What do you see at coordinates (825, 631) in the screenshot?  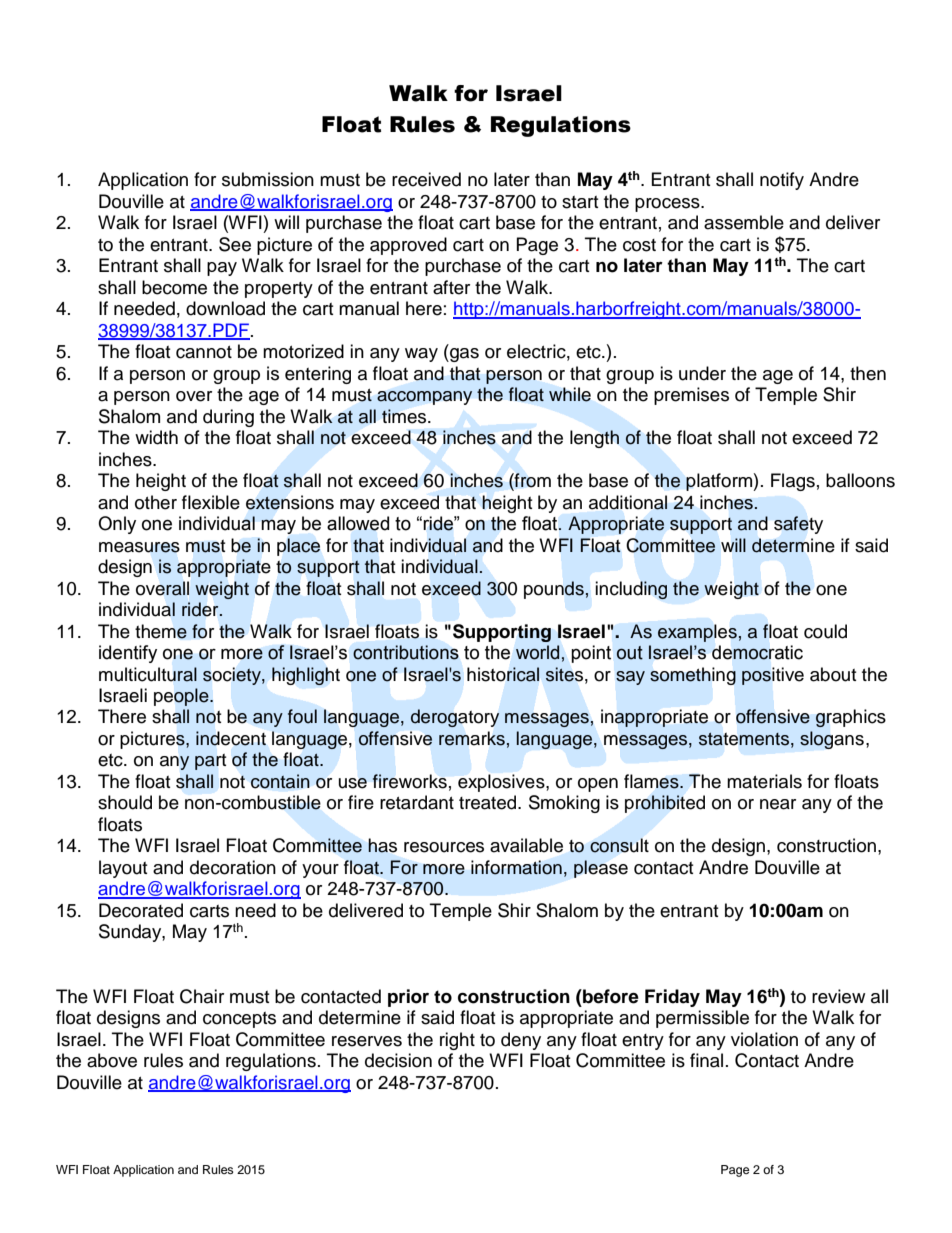 I see `could` at bounding box center [825, 631].
